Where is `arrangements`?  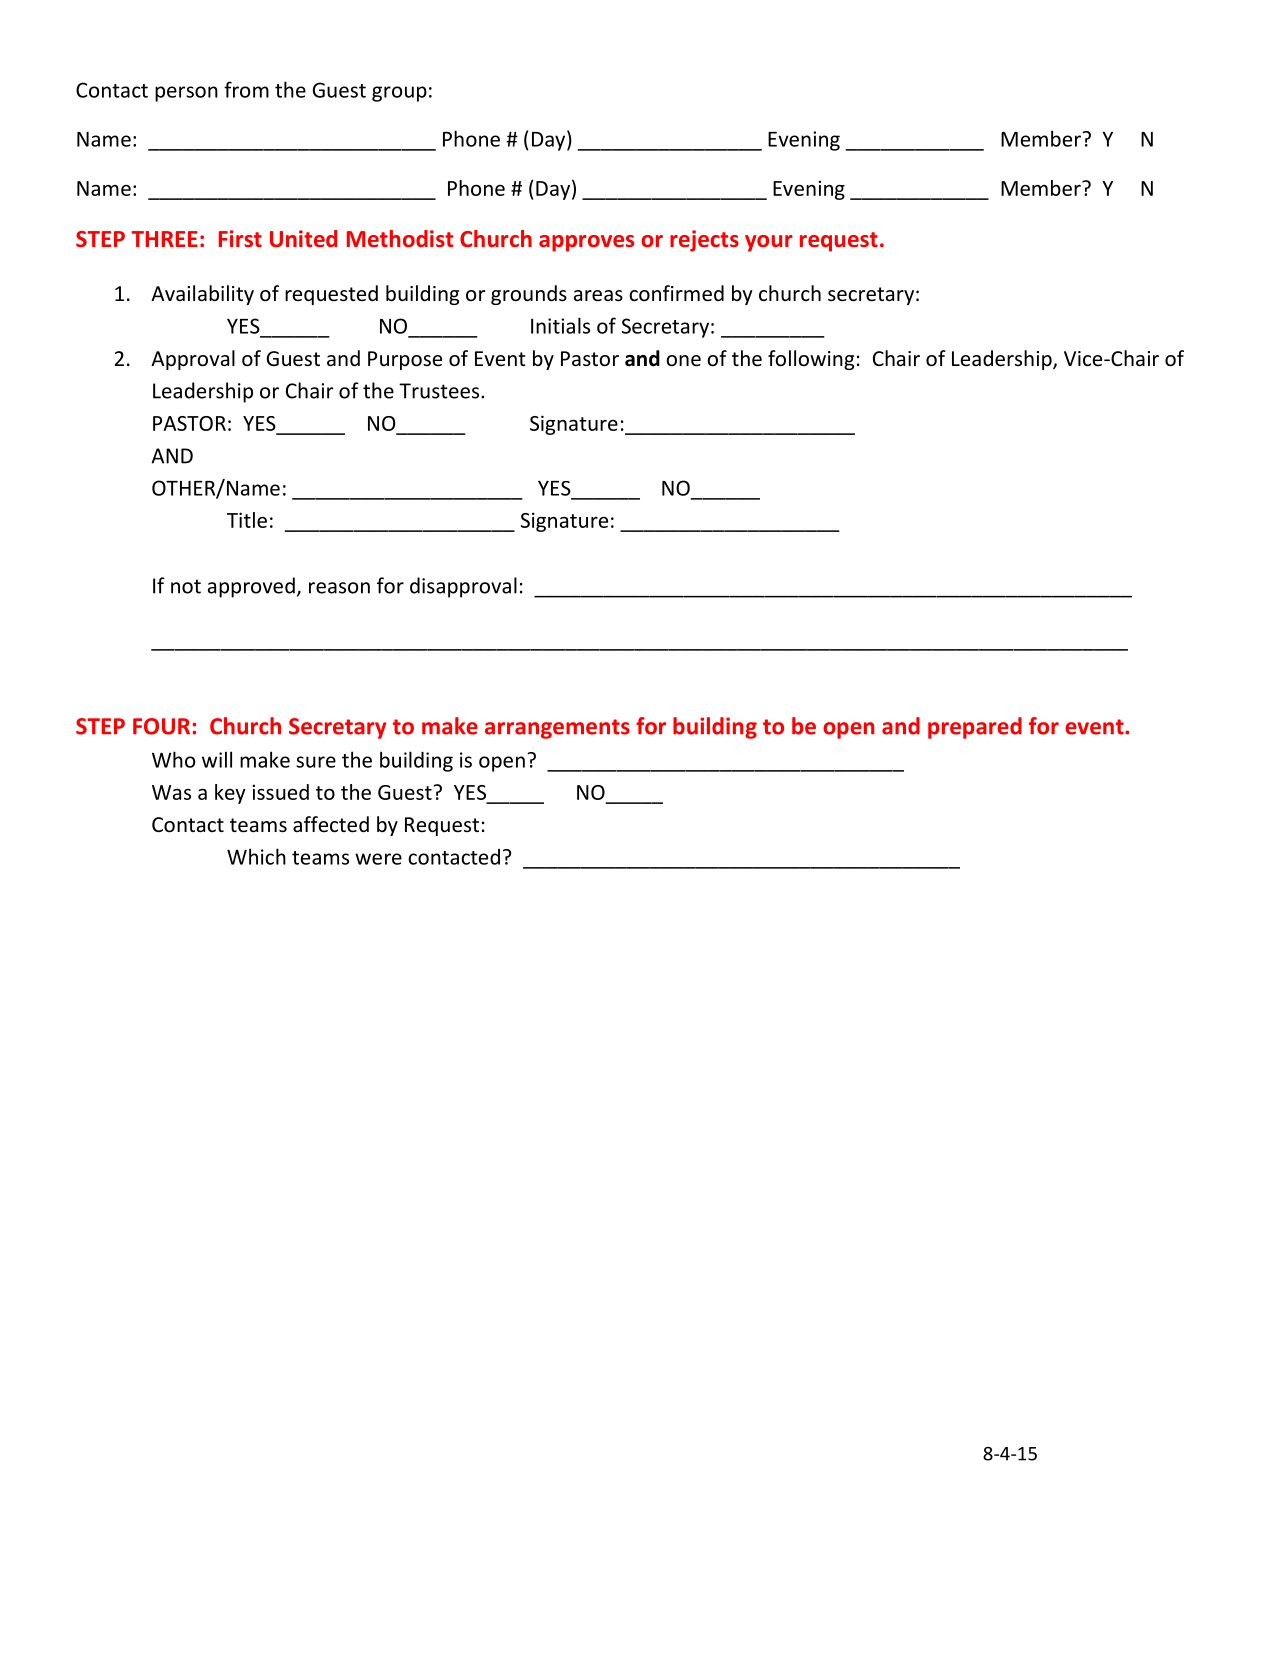 arrangements is located at coordinates (557, 729).
